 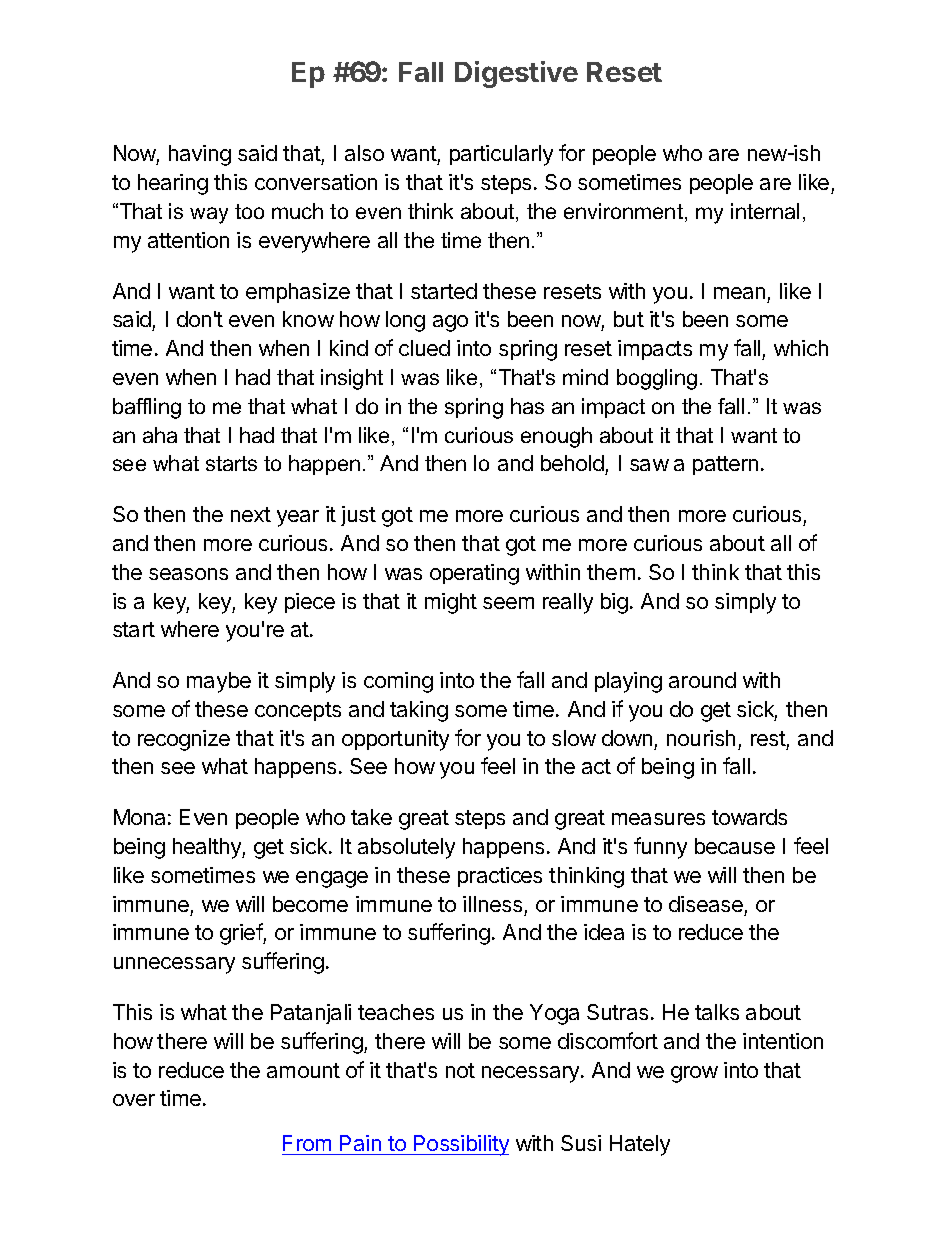 What do you see at coordinates (200, 155) in the screenshot?
I see `having` at bounding box center [200, 155].
